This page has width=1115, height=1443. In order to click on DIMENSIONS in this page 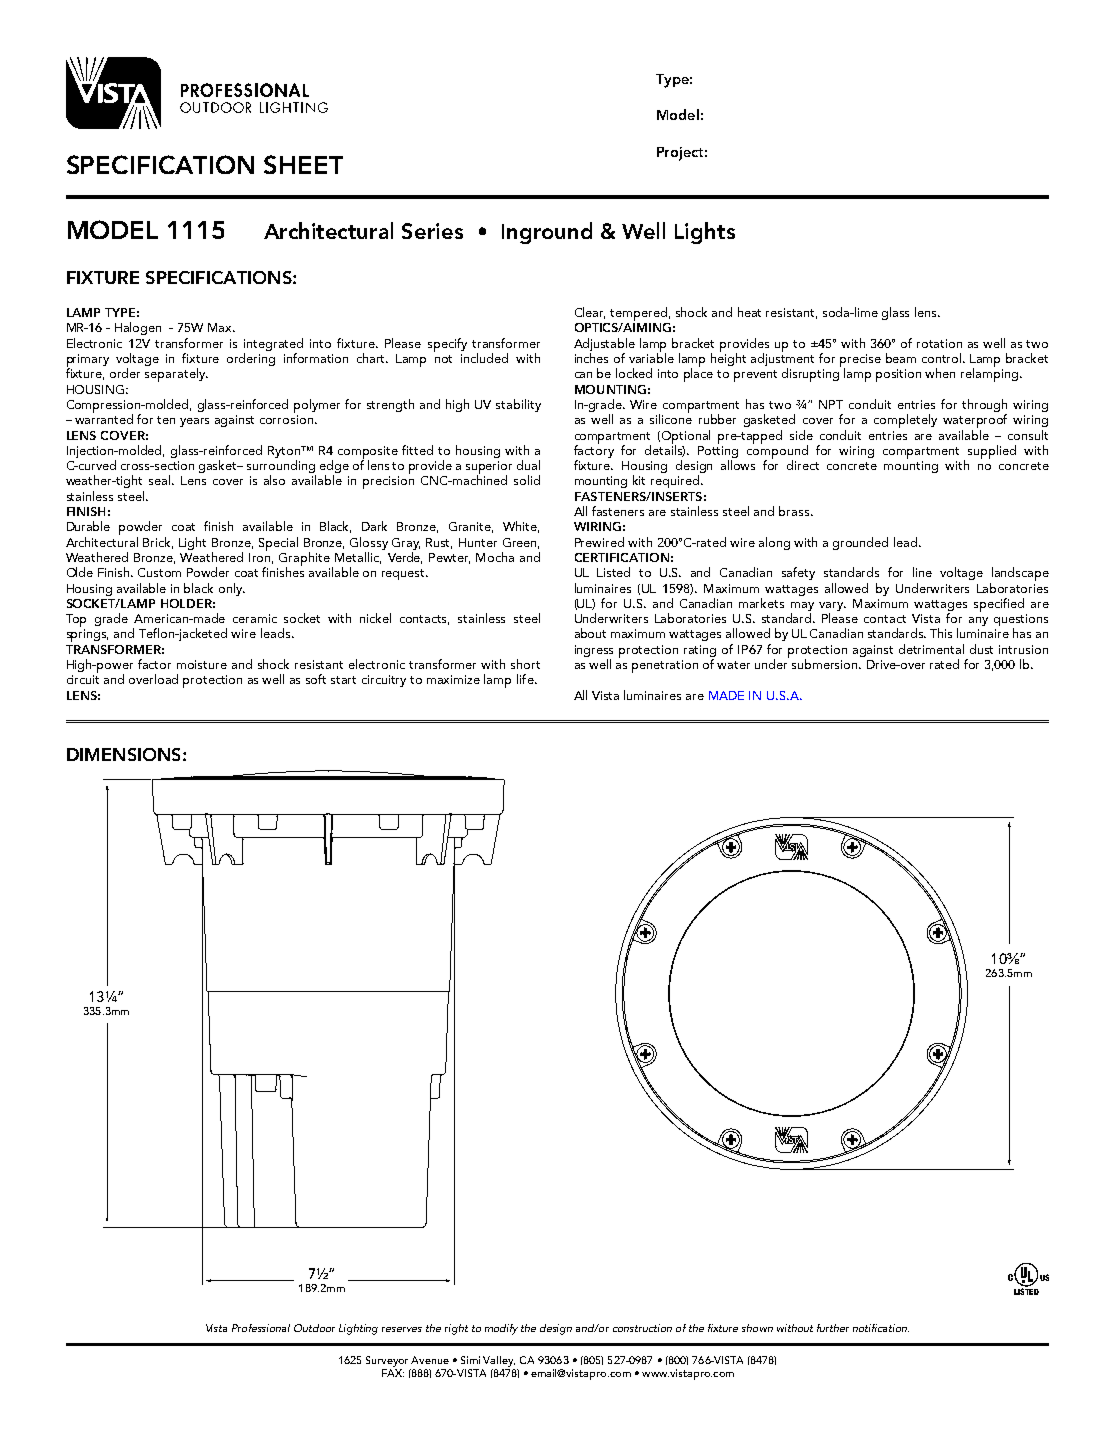, I will do `click(123, 754)`.
